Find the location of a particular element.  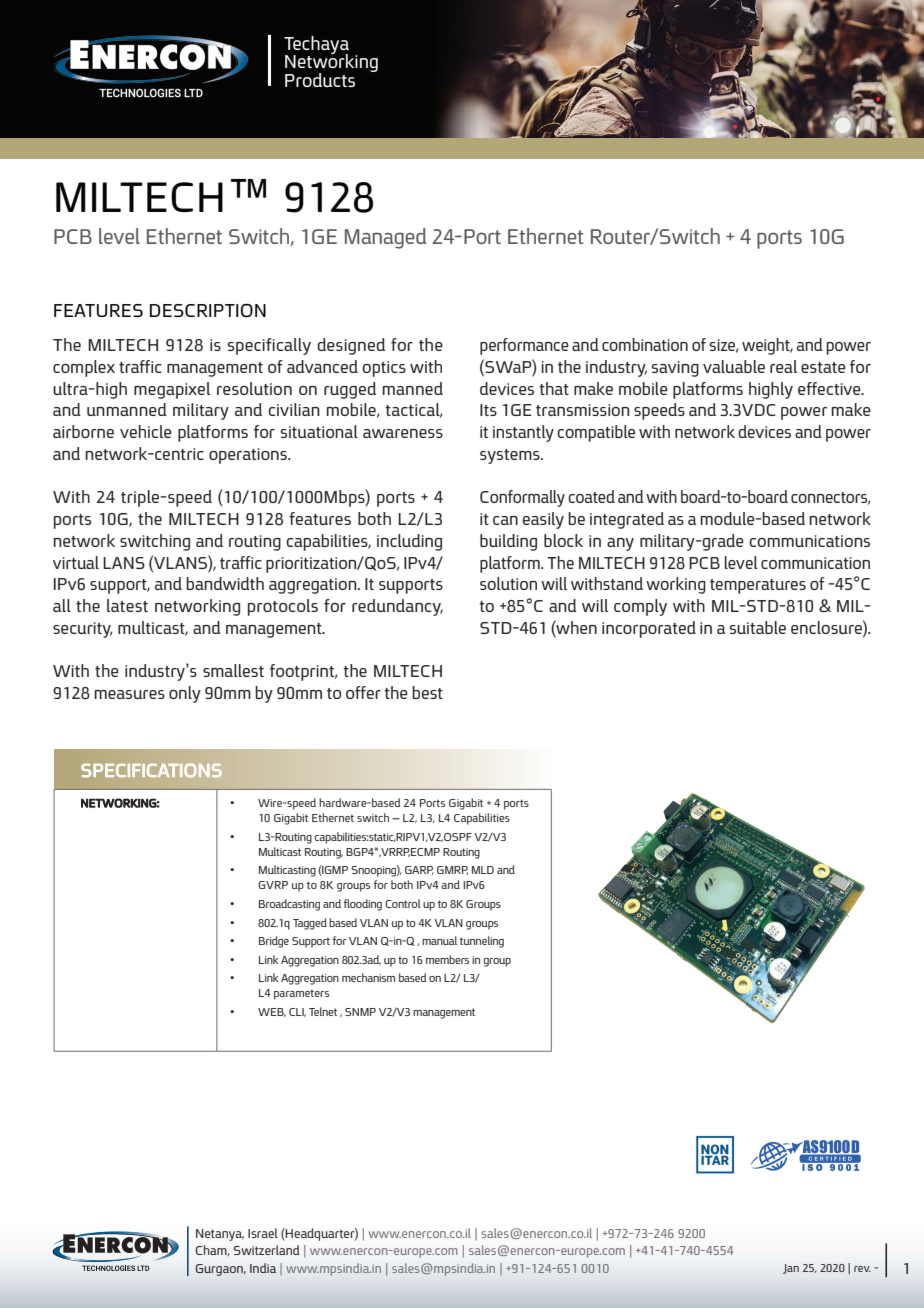

Products is located at coordinates (320, 80).
